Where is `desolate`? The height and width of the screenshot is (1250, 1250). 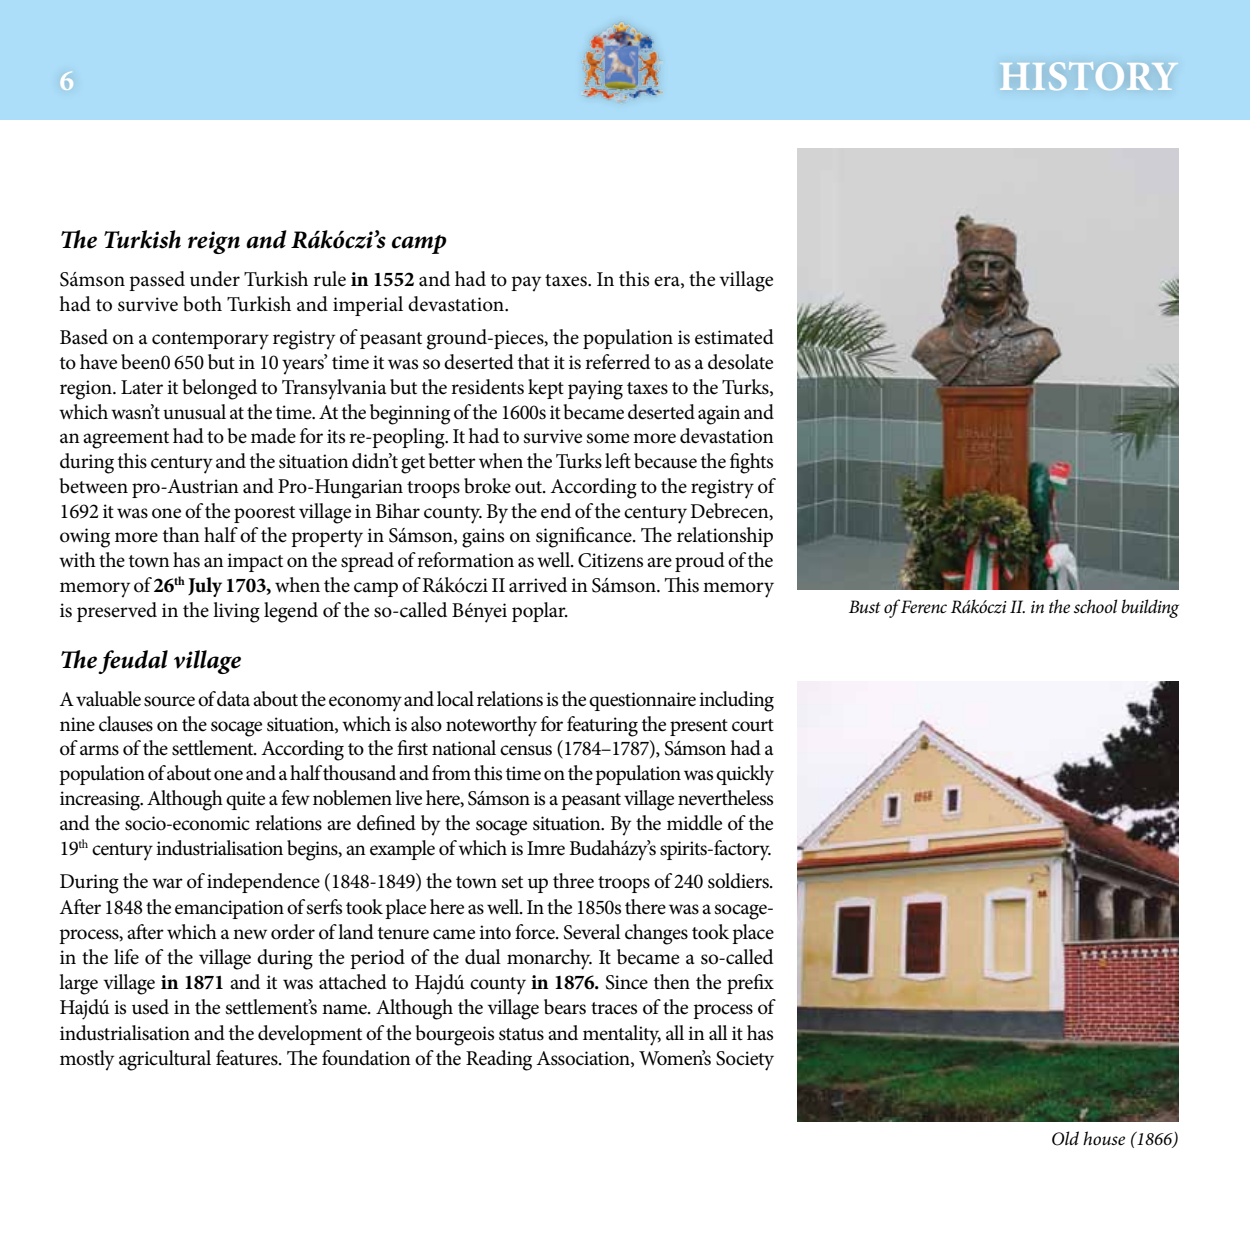 desolate is located at coordinates (740, 362).
